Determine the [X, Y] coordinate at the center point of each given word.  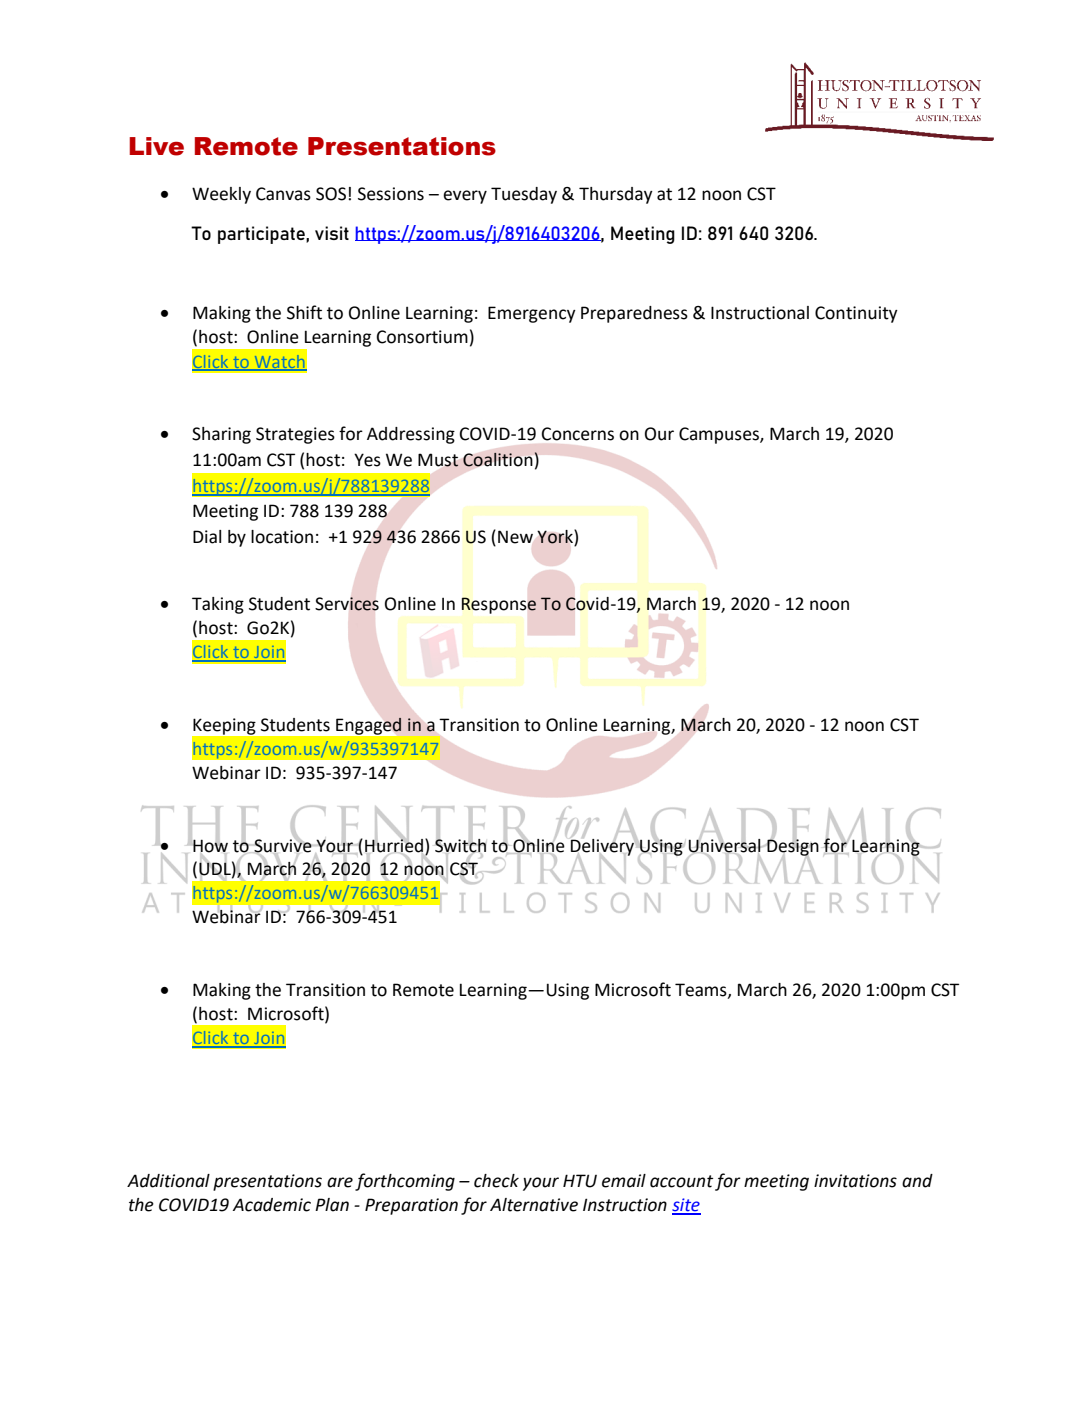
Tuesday [524, 195]
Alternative [534, 1205]
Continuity [856, 314]
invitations [855, 1181]
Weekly [221, 195]
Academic [272, 1205]
